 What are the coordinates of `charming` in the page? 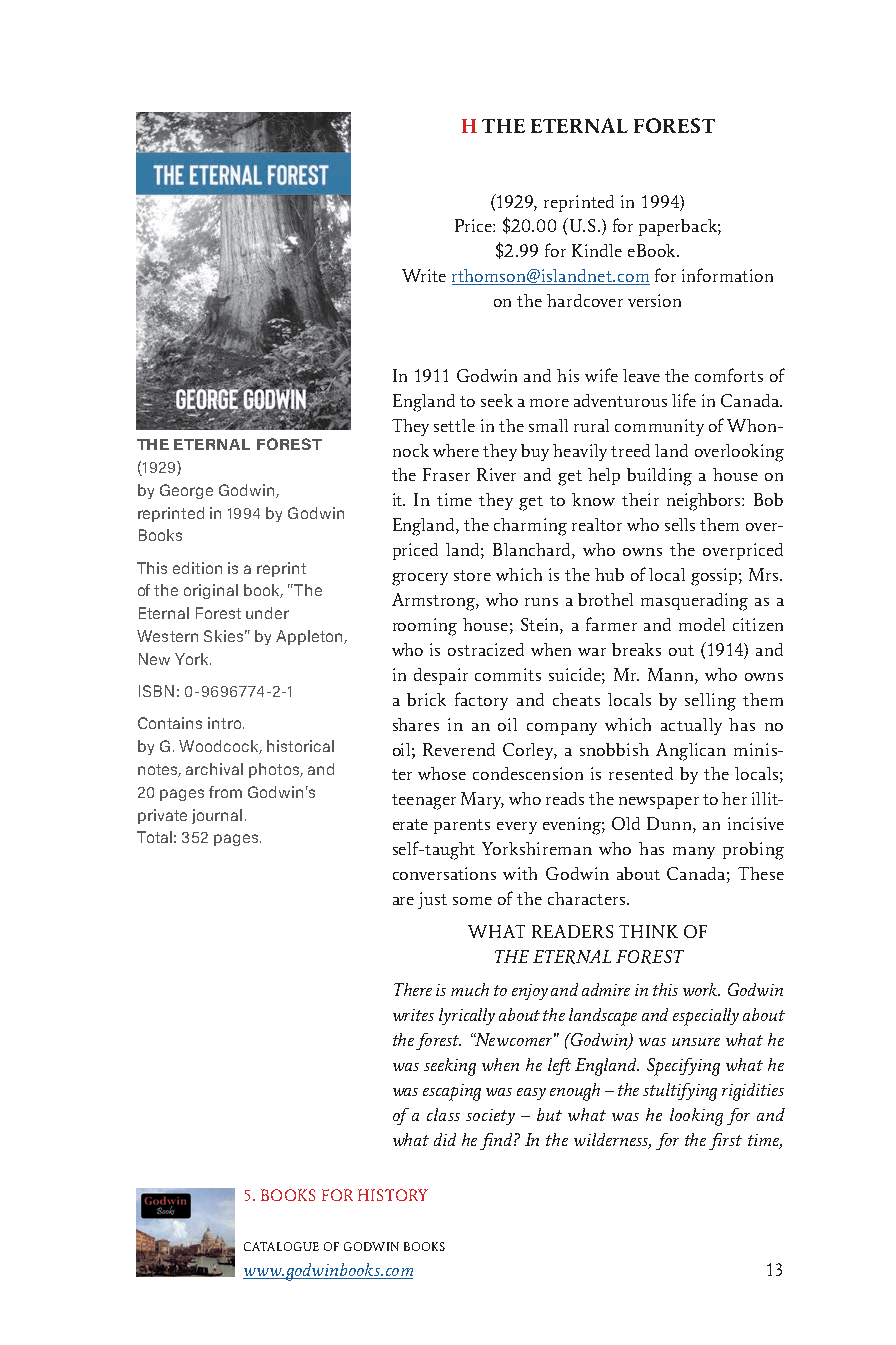 It's located at (530, 527).
